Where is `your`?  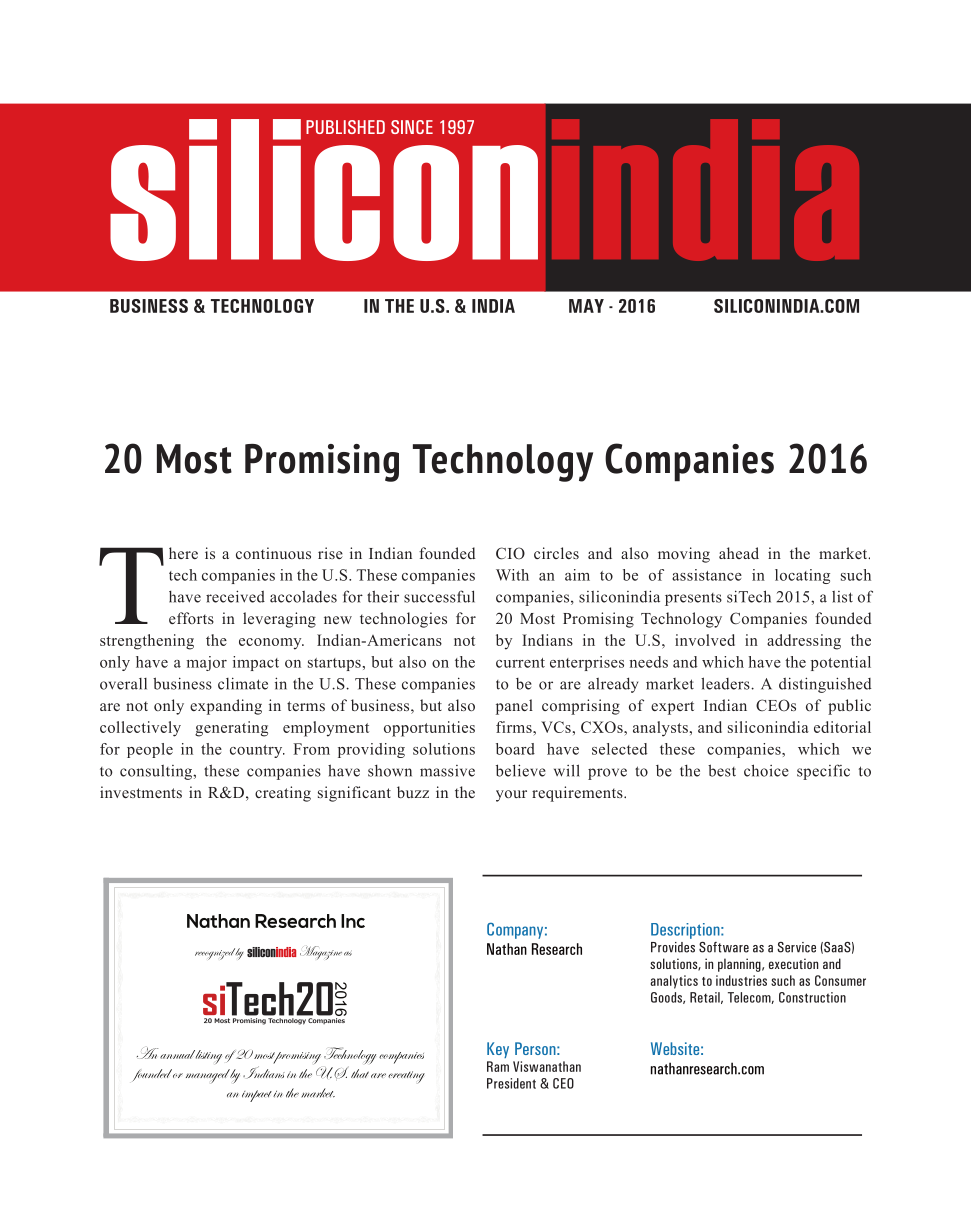
your is located at coordinates (511, 796).
